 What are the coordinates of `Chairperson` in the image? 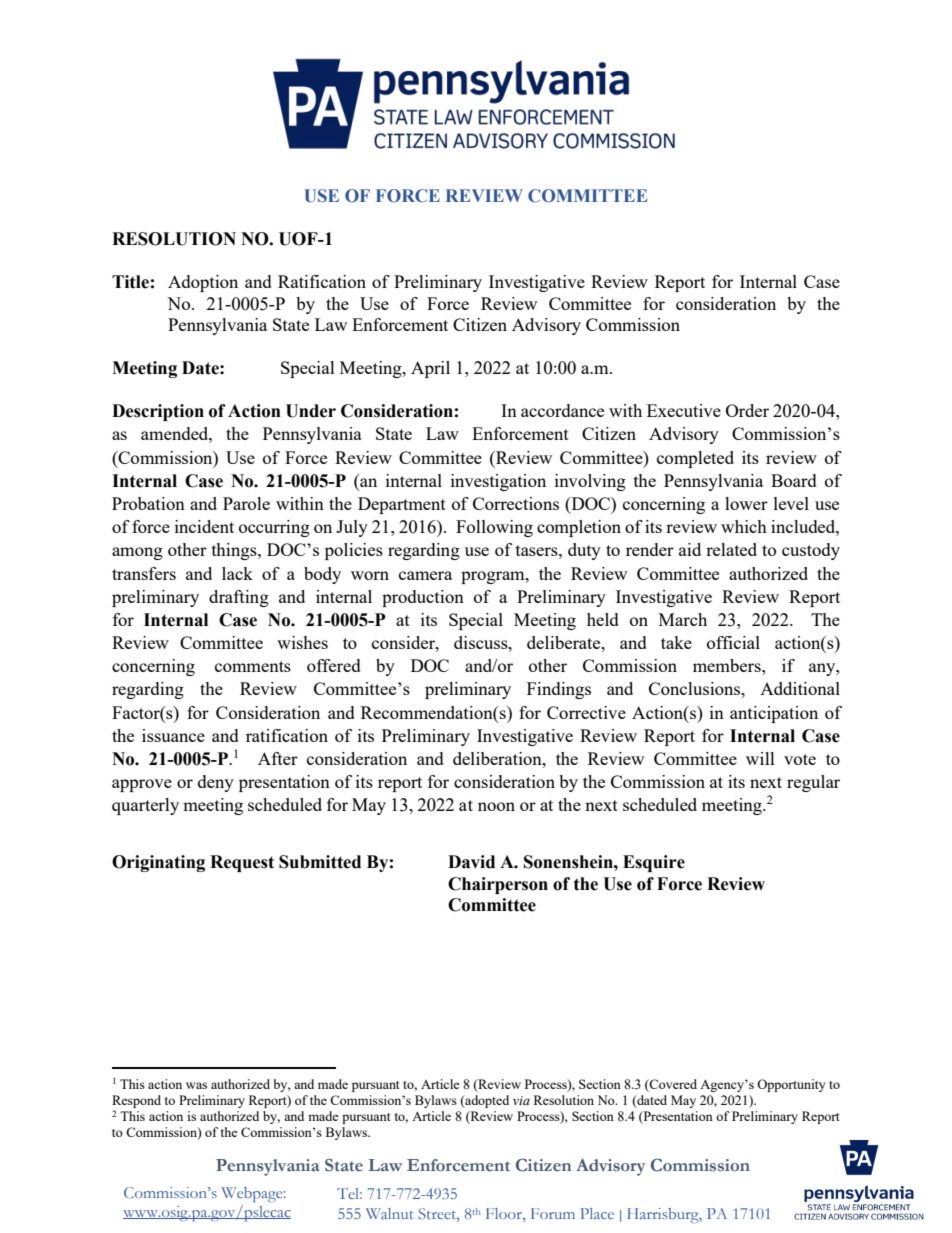 It's located at (498, 885).
